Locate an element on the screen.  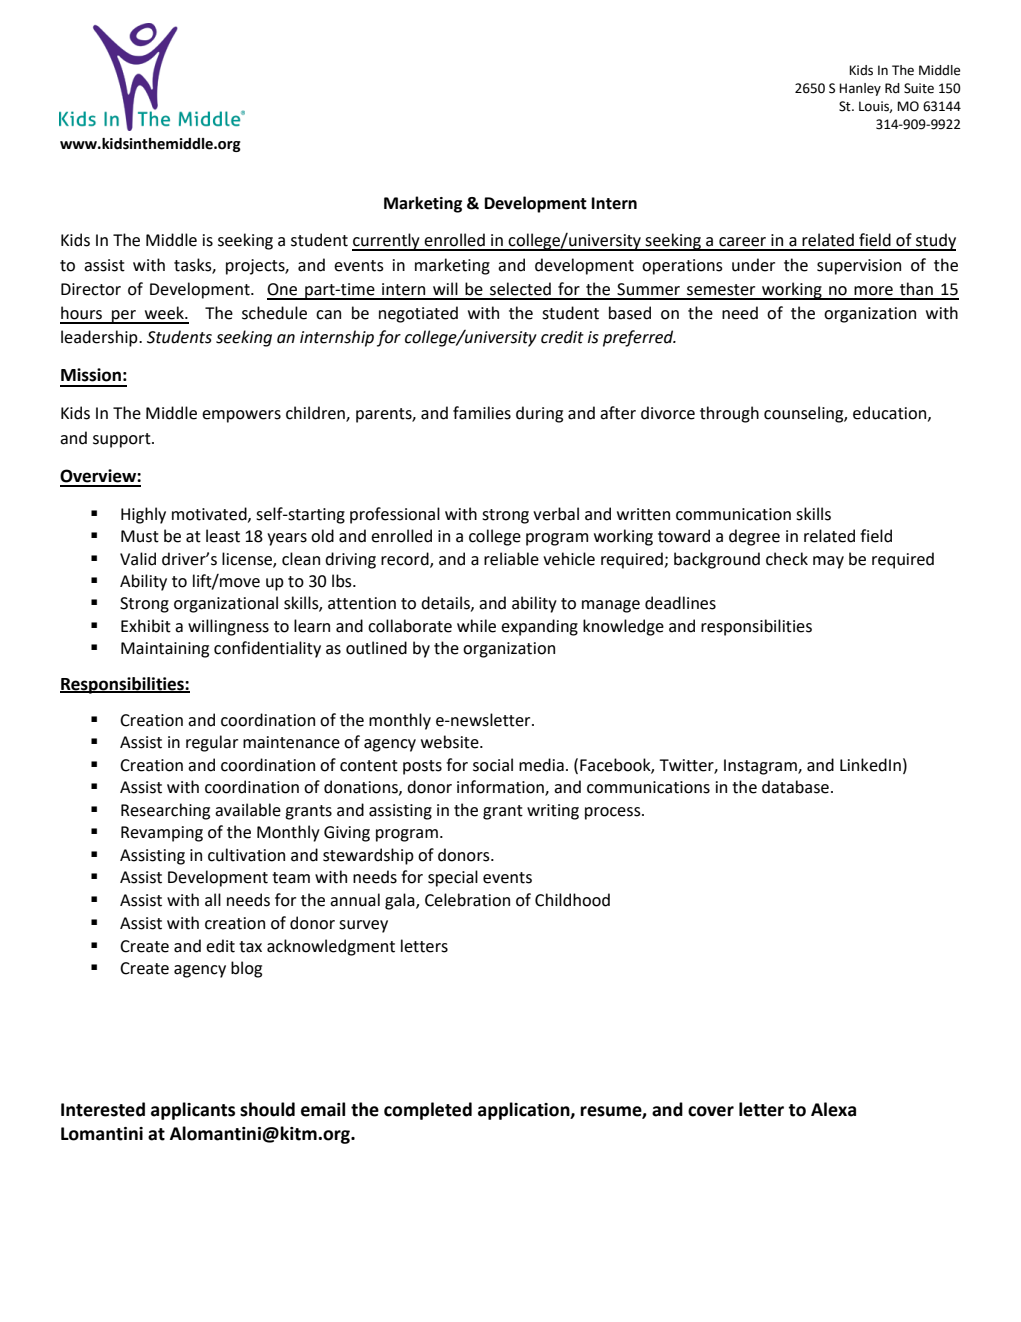
families is located at coordinates (482, 413).
